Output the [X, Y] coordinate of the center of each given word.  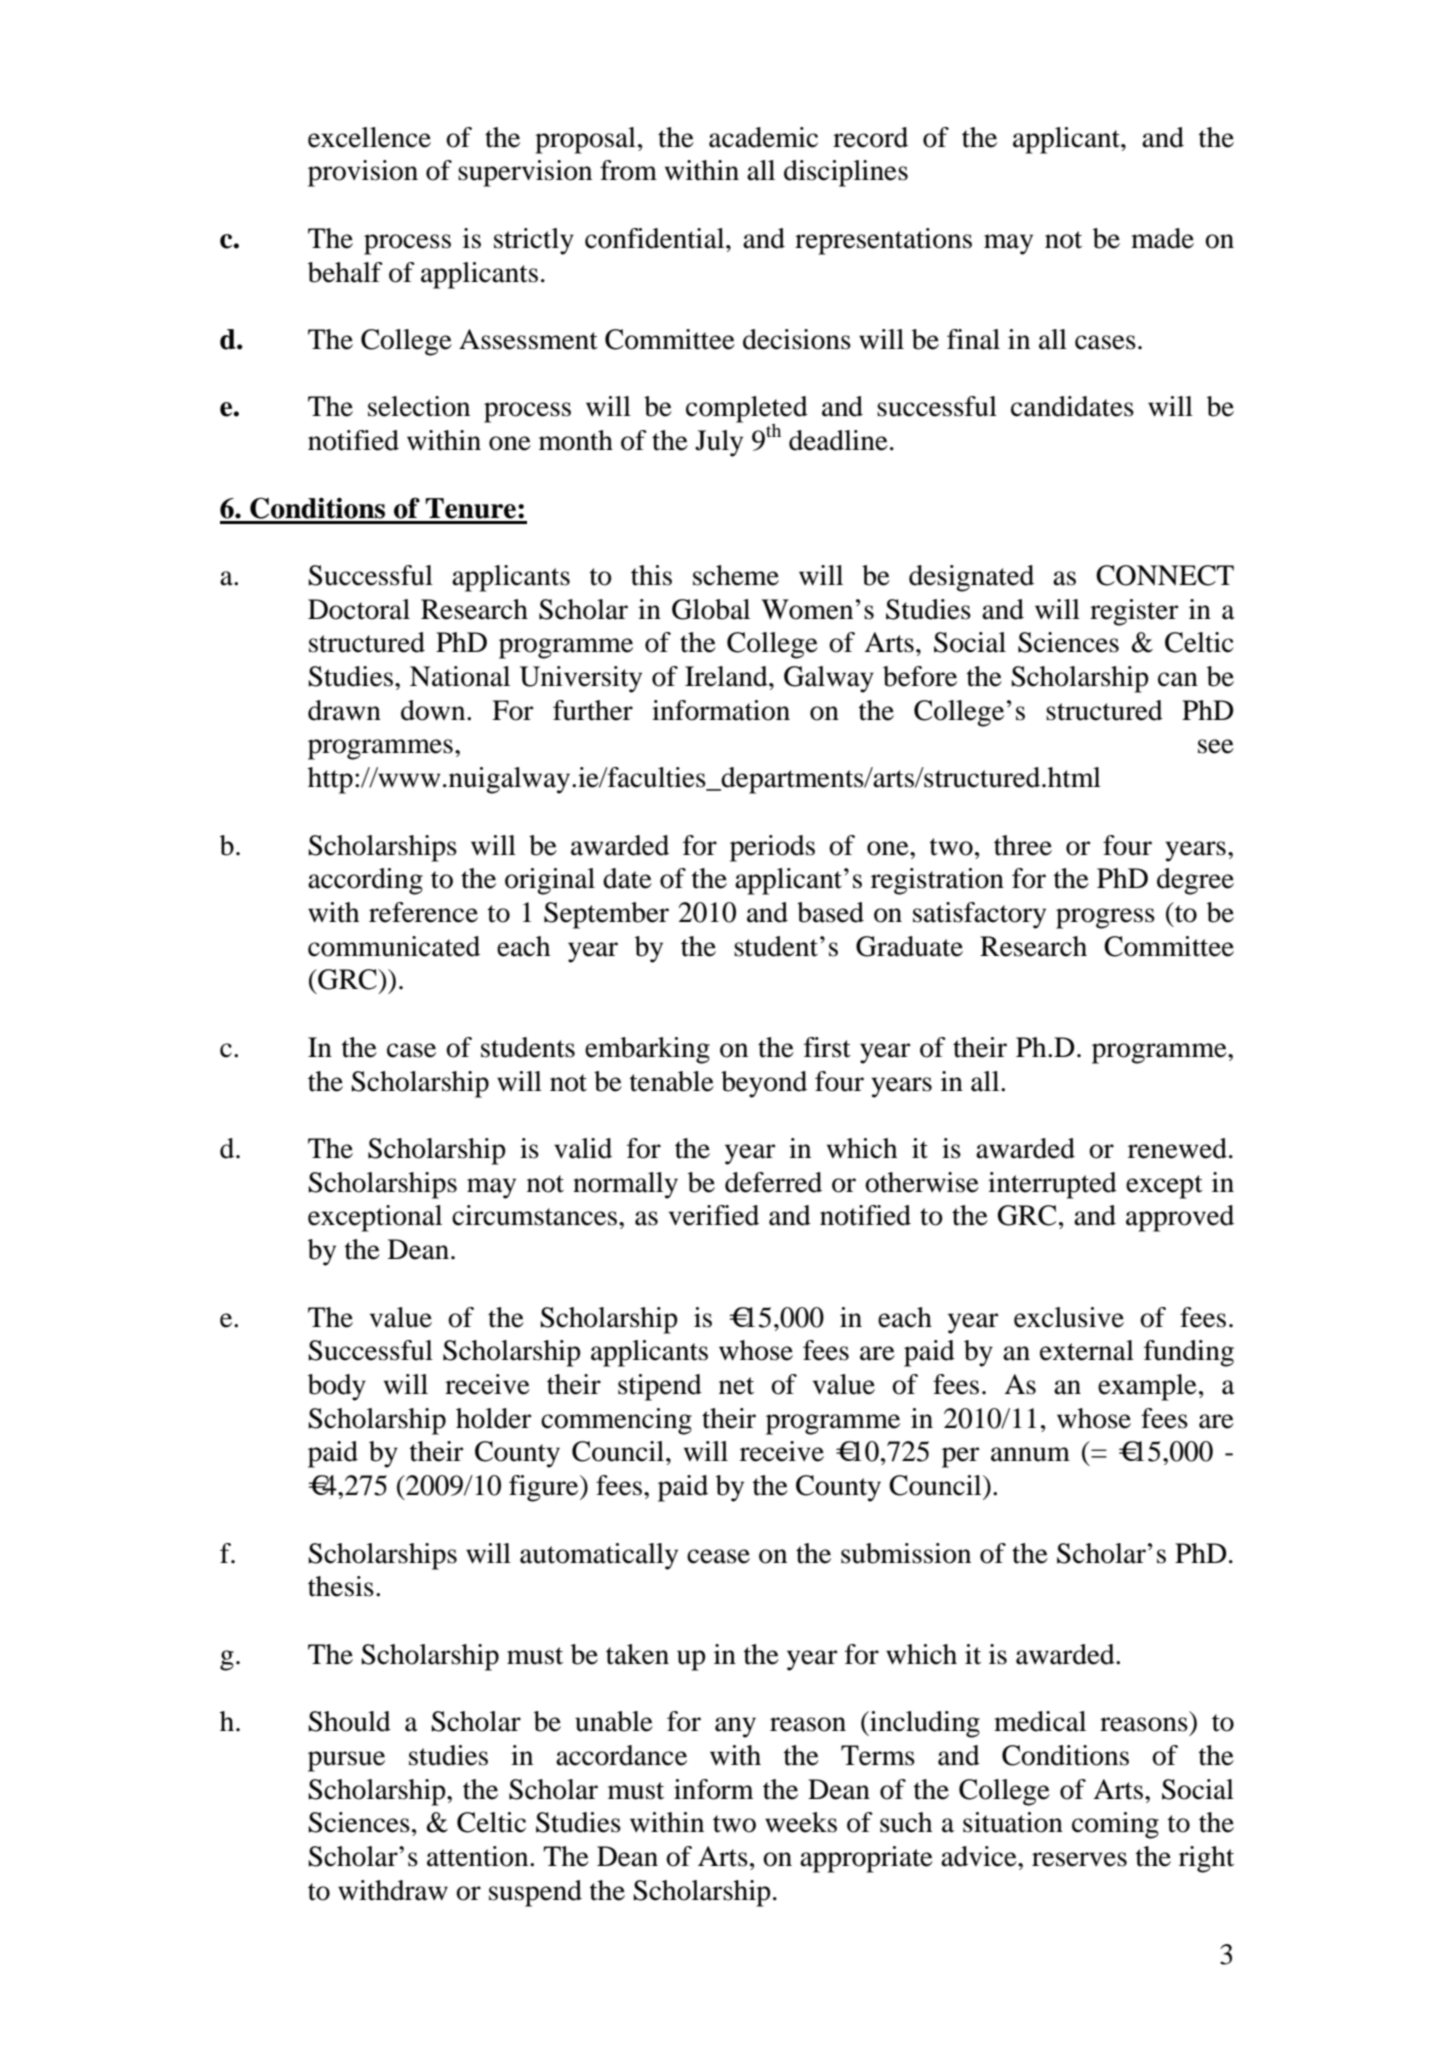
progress [1105, 918]
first [827, 1047]
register [1134, 612]
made [1162, 238]
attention [479, 1856]
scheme [736, 575]
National [460, 676]
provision [363, 173]
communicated [394, 946]
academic [763, 137]
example [1147, 1387]
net [736, 1386]
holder [493, 1418]
